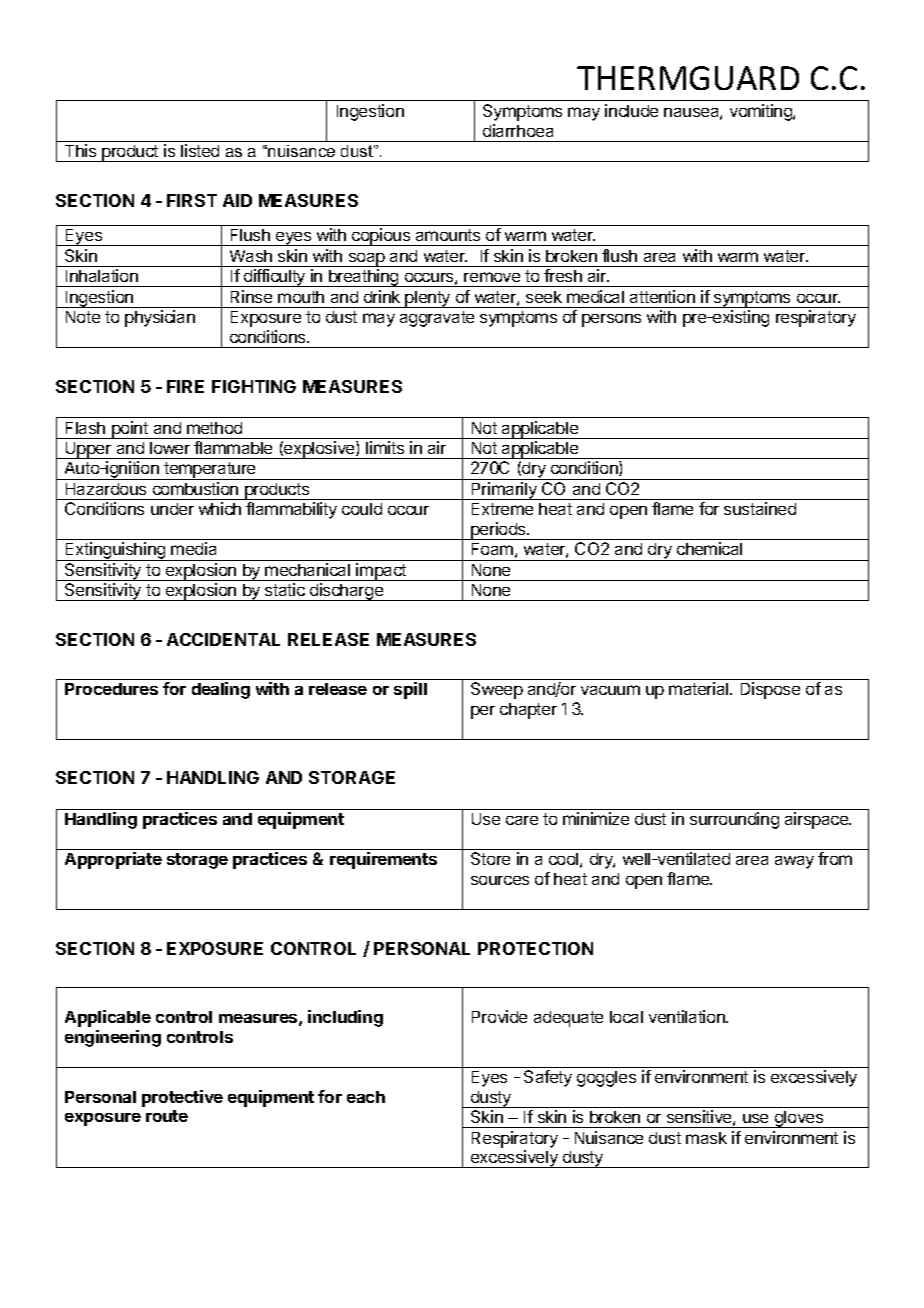  I want to click on each, so click(366, 1097).
